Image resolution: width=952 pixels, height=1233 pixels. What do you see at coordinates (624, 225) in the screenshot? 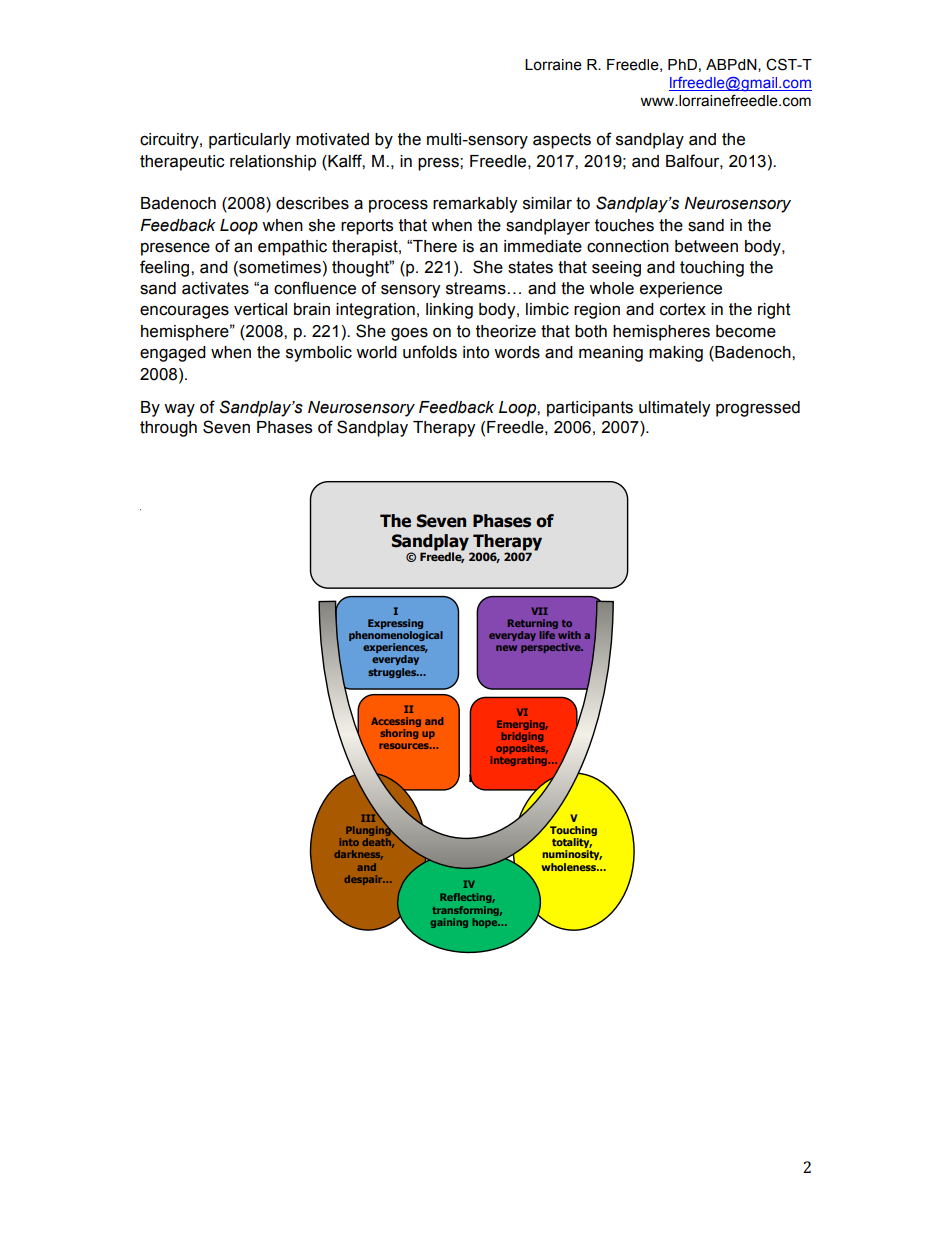
I see `touches` at bounding box center [624, 225].
